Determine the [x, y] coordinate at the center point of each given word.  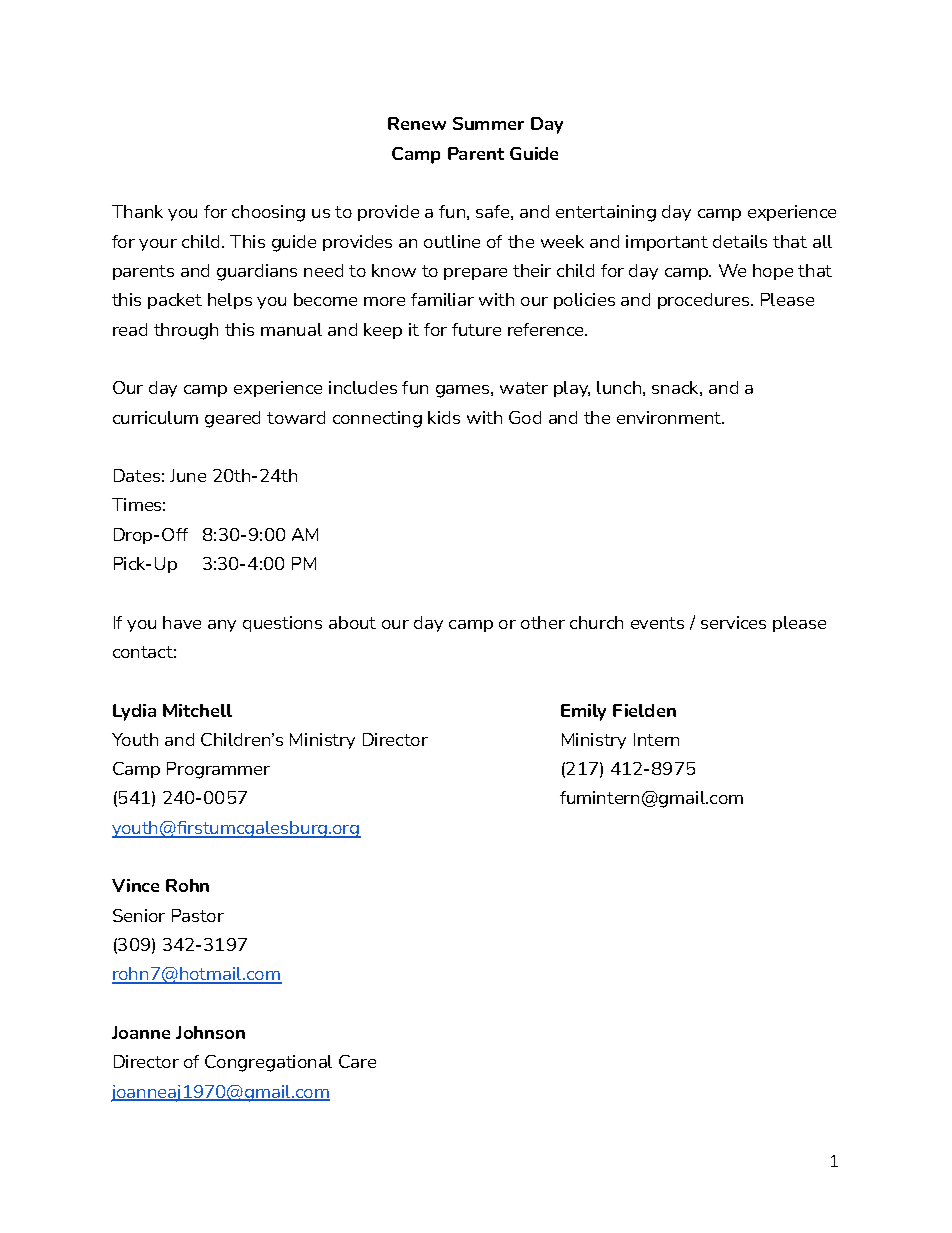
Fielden [644, 710]
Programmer [218, 770]
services [733, 622]
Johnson [210, 1032]
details [740, 241]
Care [357, 1061]
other [543, 622]
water [524, 388]
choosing [268, 213]
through [186, 331]
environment [670, 417]
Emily [583, 712]
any [222, 626]
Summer [488, 123]
